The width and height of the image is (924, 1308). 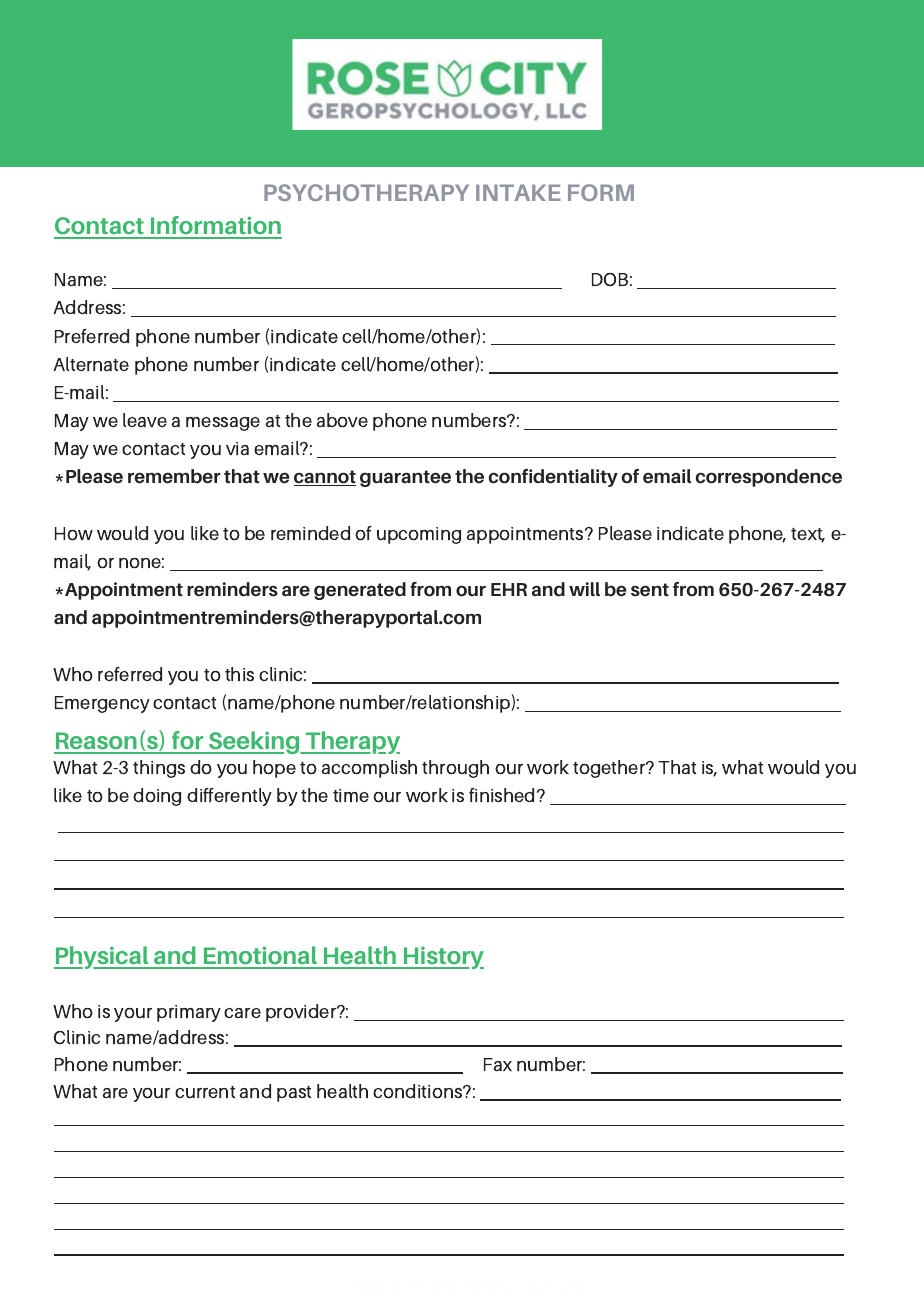 What do you see at coordinates (650, 590) in the image?
I see `sent` at bounding box center [650, 590].
